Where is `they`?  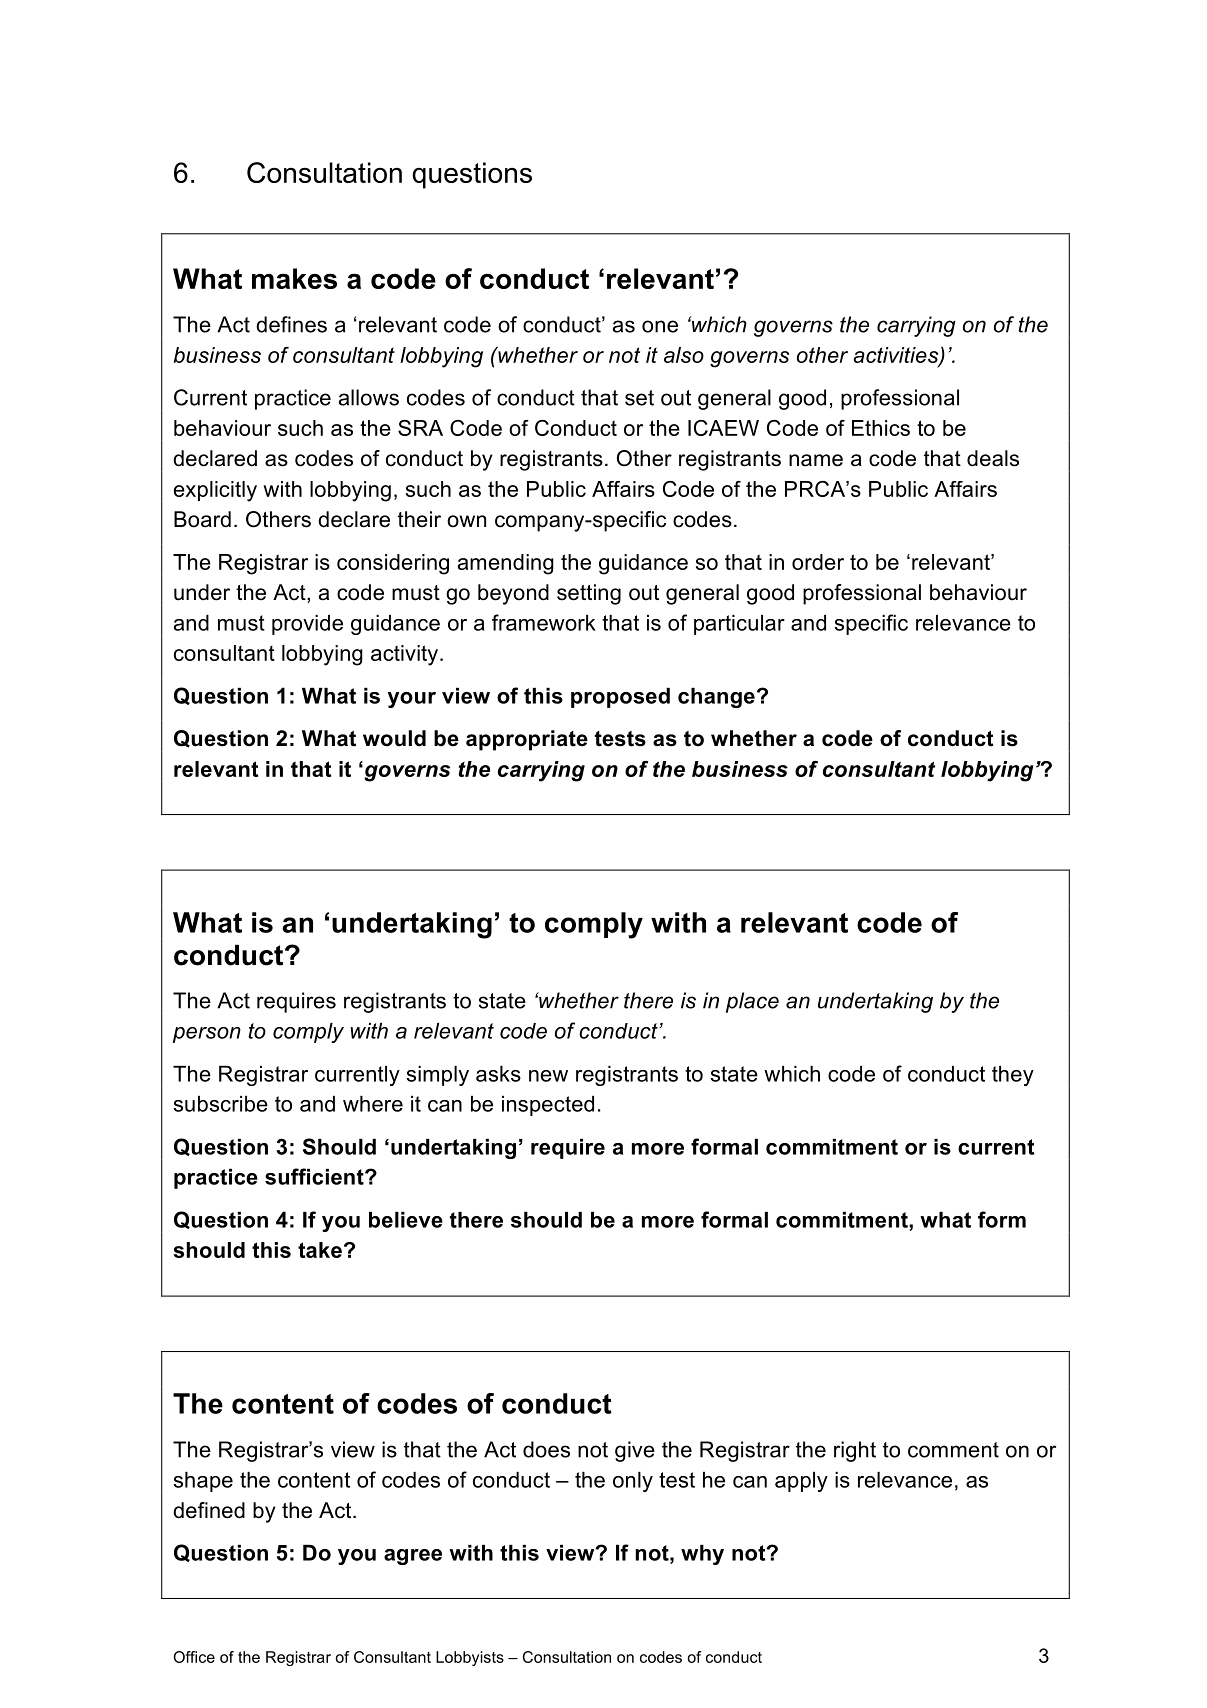 they is located at coordinates (1013, 1076).
